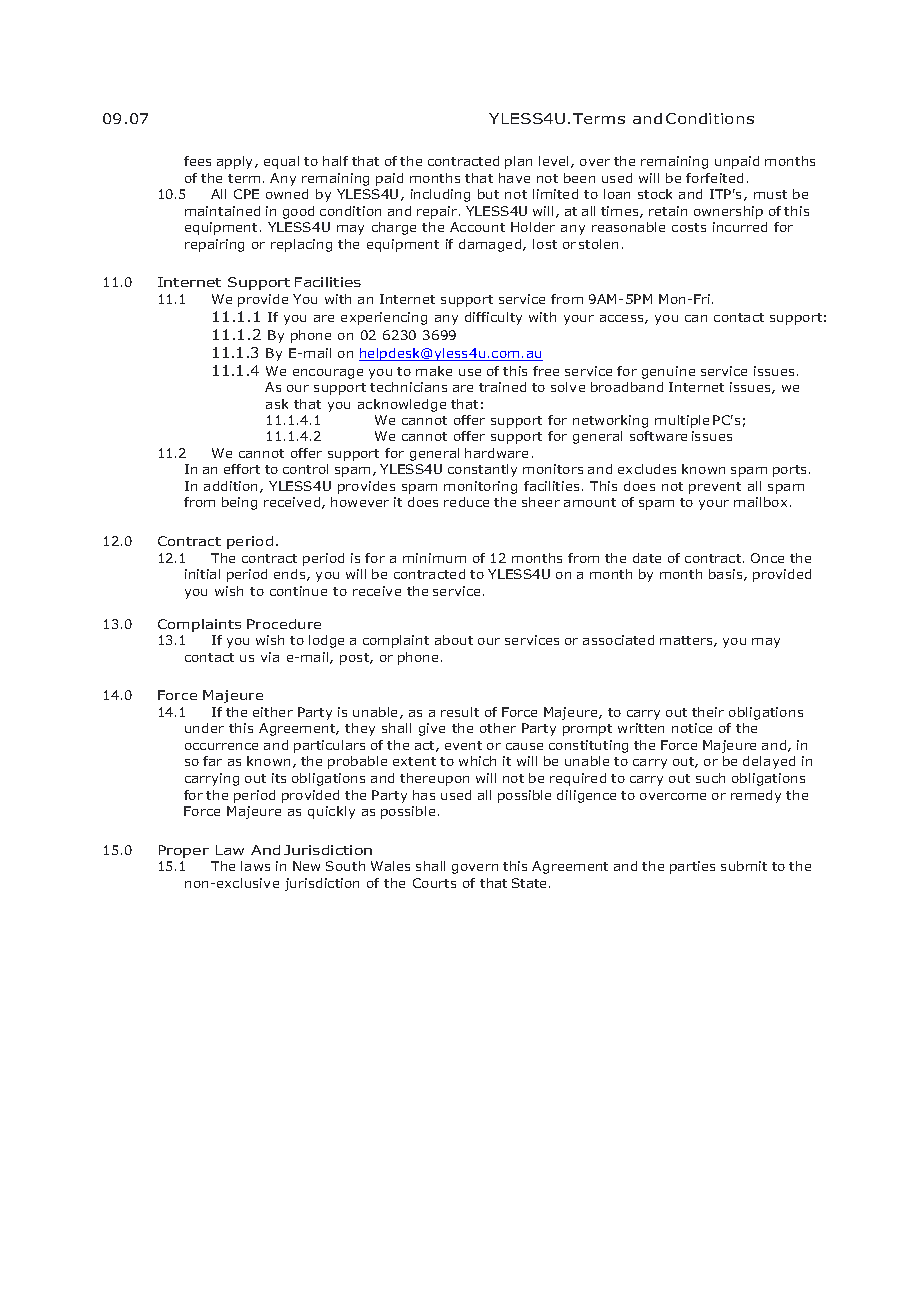  What do you see at coordinates (488, 194) in the screenshot?
I see `but` at bounding box center [488, 194].
